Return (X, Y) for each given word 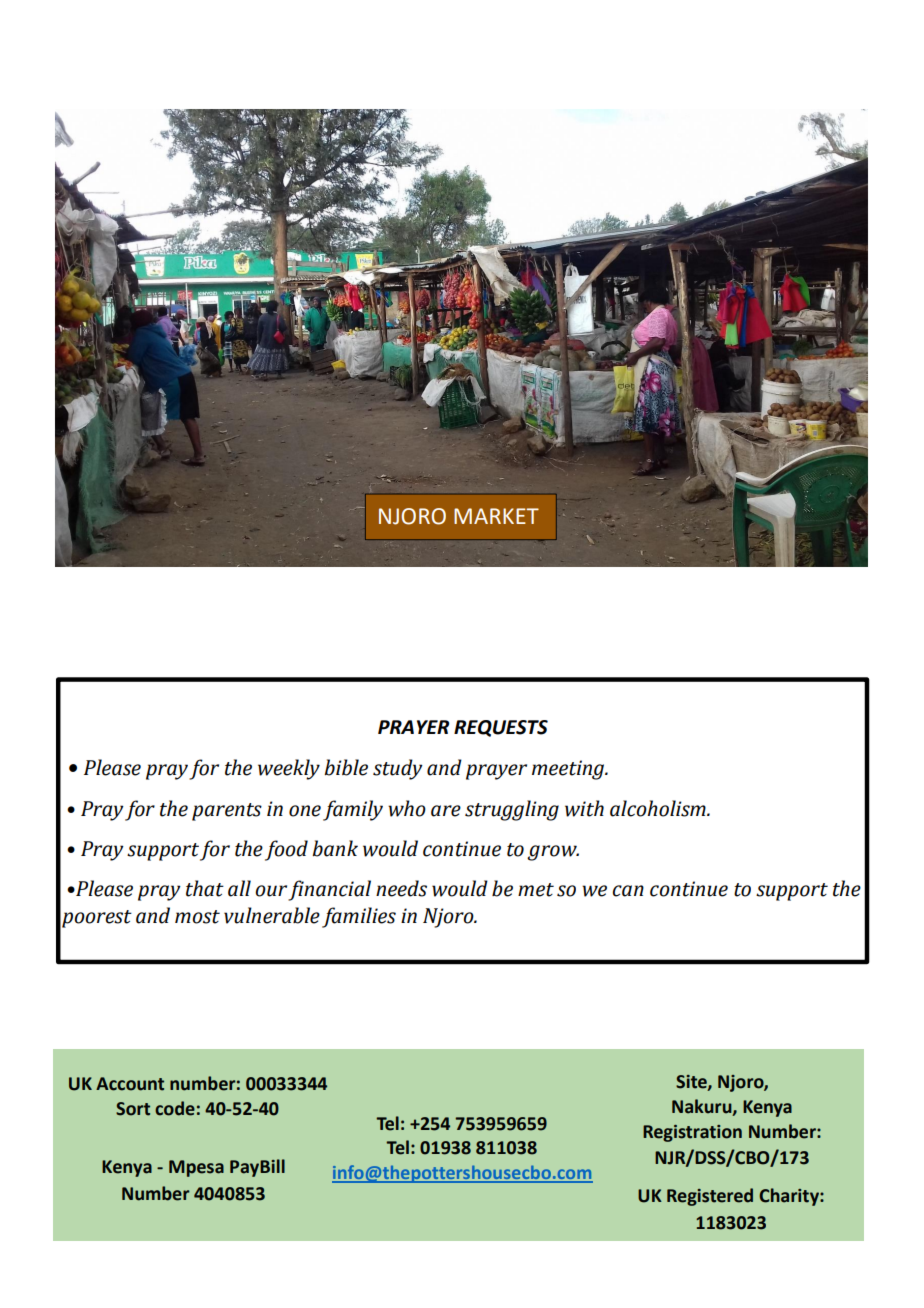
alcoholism (659, 808)
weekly (289, 769)
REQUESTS (501, 728)
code (175, 1108)
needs (401, 888)
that (205, 888)
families (359, 917)
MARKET (496, 516)
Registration (692, 1133)
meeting (569, 770)
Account (130, 1084)
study (398, 769)
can (628, 891)
